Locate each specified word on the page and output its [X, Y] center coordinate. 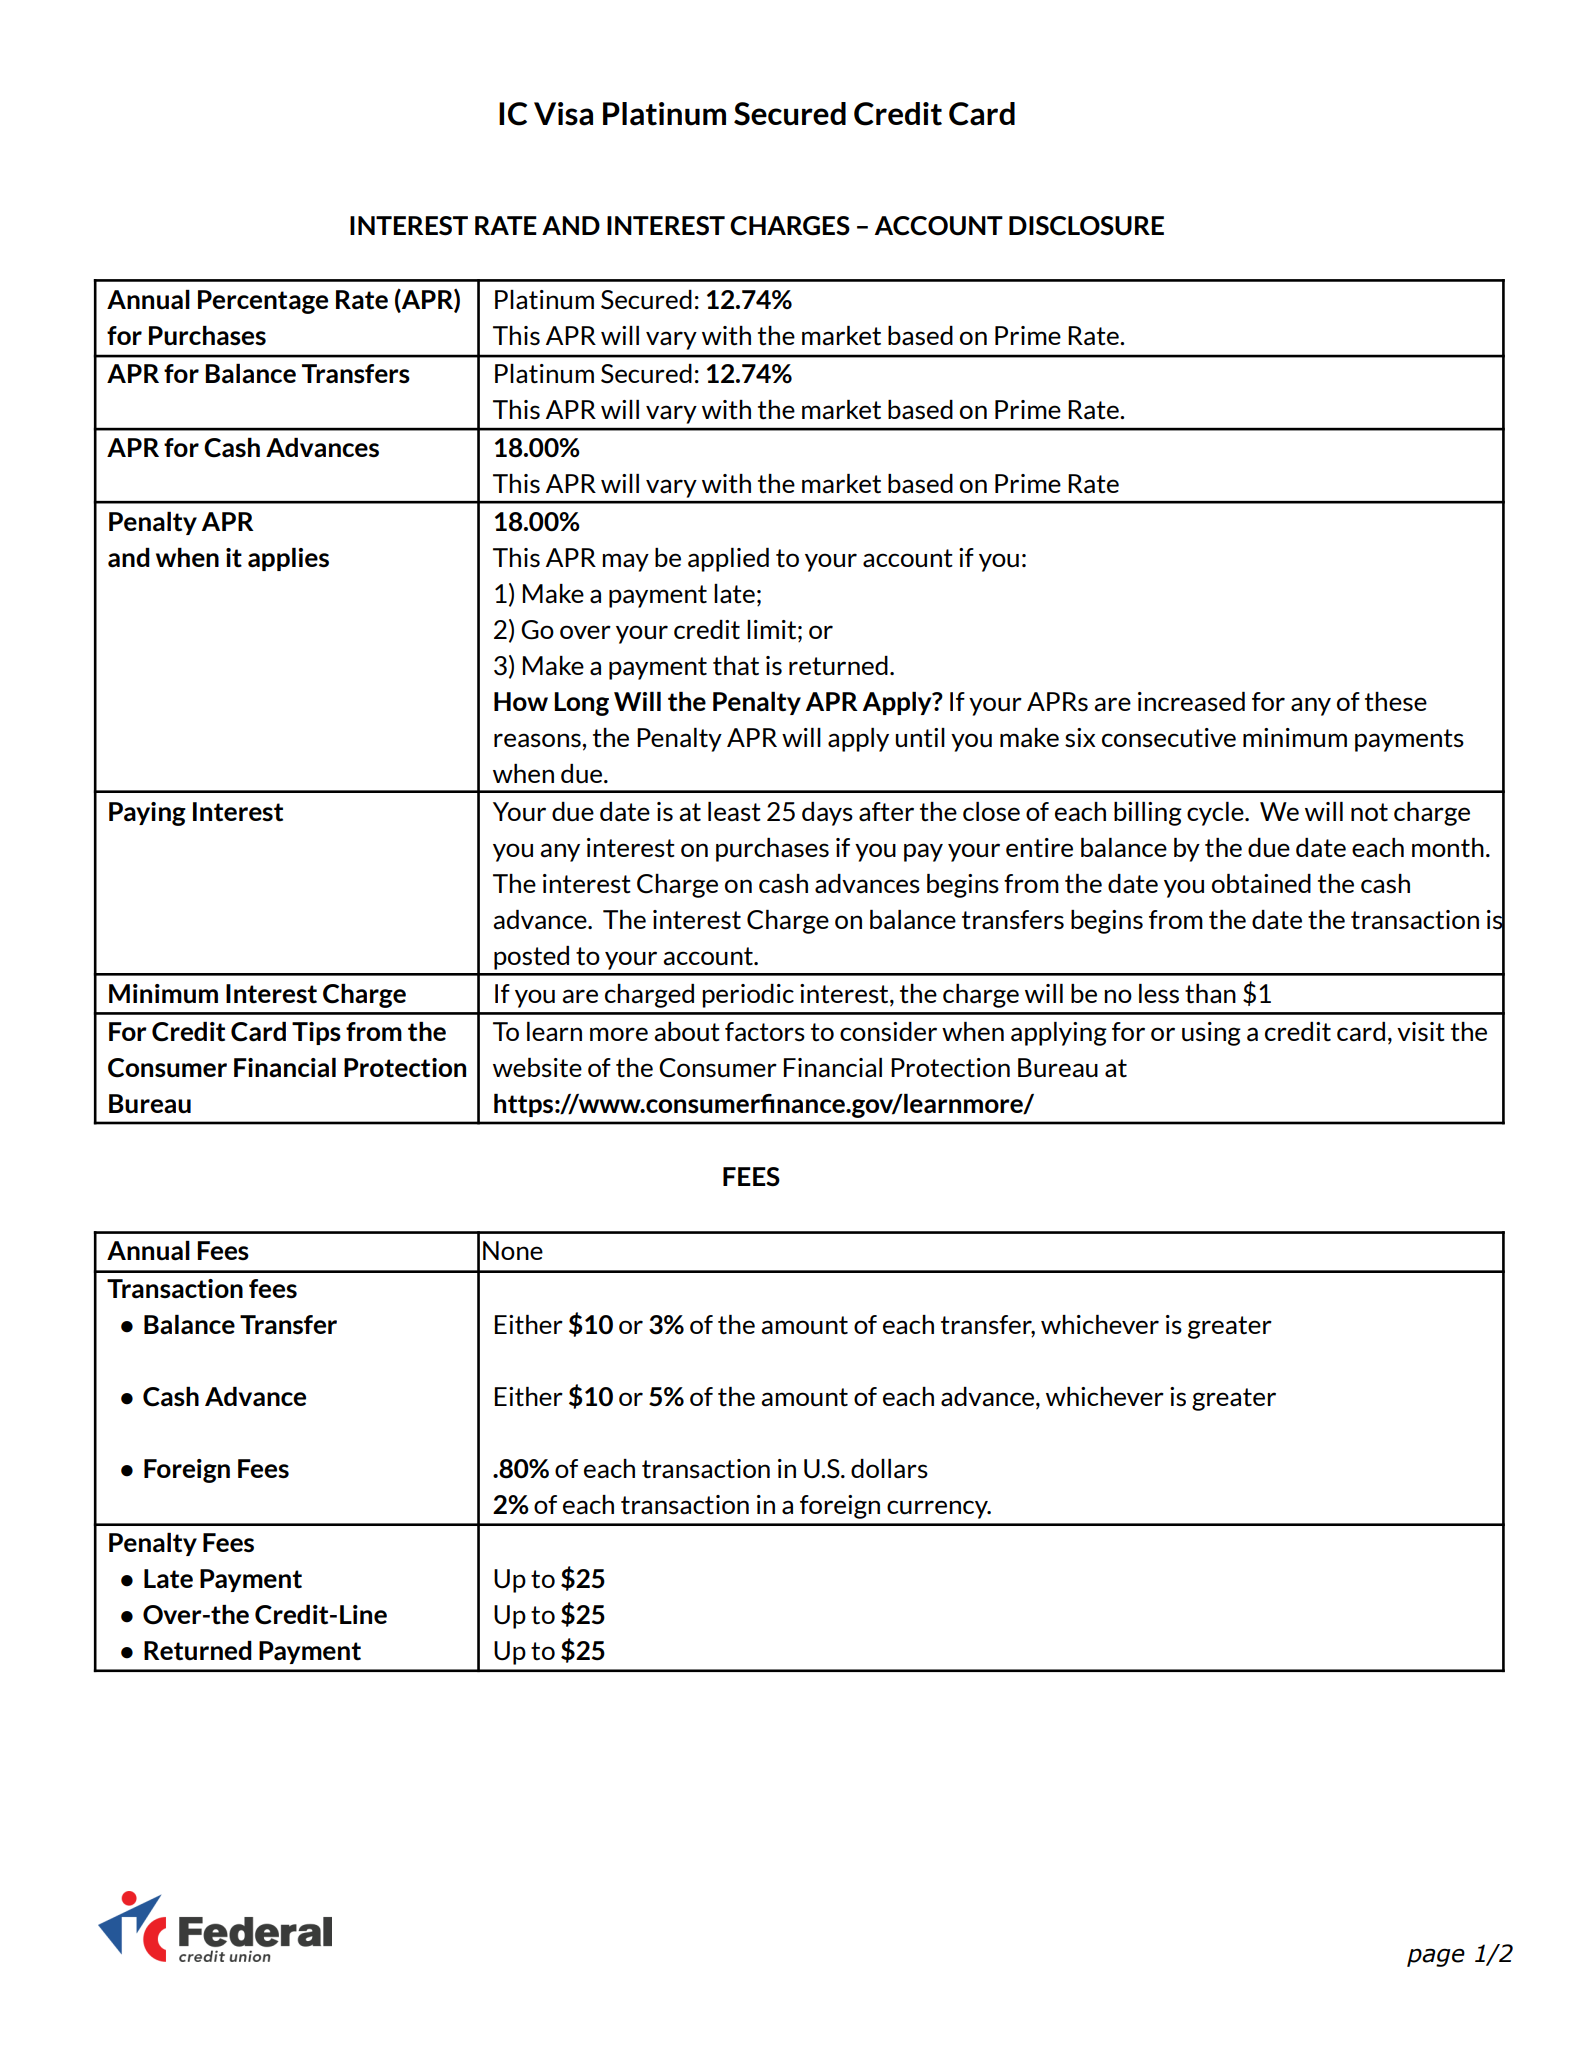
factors [765, 1032]
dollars [889, 1469]
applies [288, 559]
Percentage [263, 302]
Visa [563, 114]
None [513, 1250]
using [1211, 1034]
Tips [316, 1033]
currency [938, 1509]
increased [1191, 702]
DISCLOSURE [1086, 226]
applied [728, 560]
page [1436, 1957]
